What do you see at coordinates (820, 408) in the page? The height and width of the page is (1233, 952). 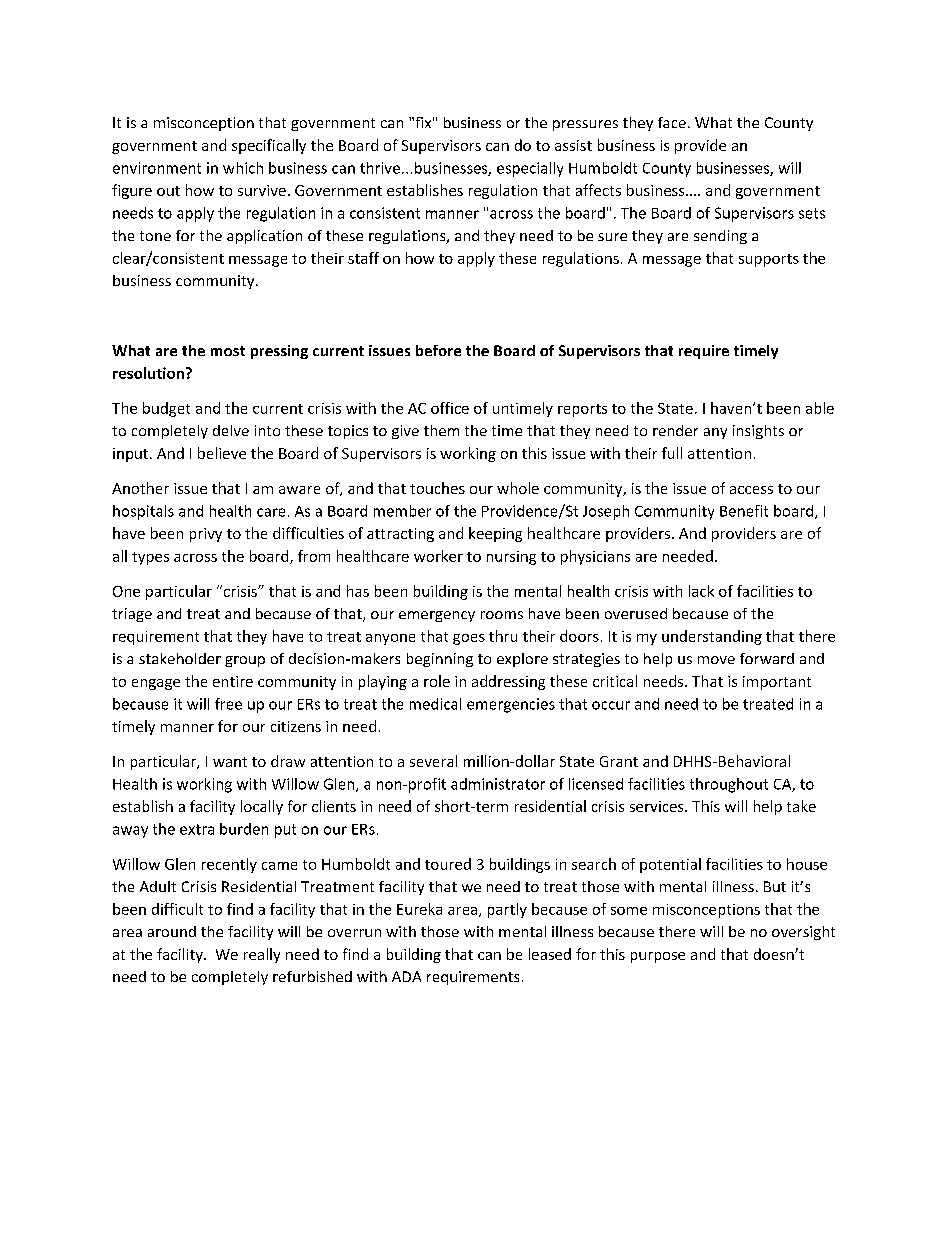 I see `able` at bounding box center [820, 408].
